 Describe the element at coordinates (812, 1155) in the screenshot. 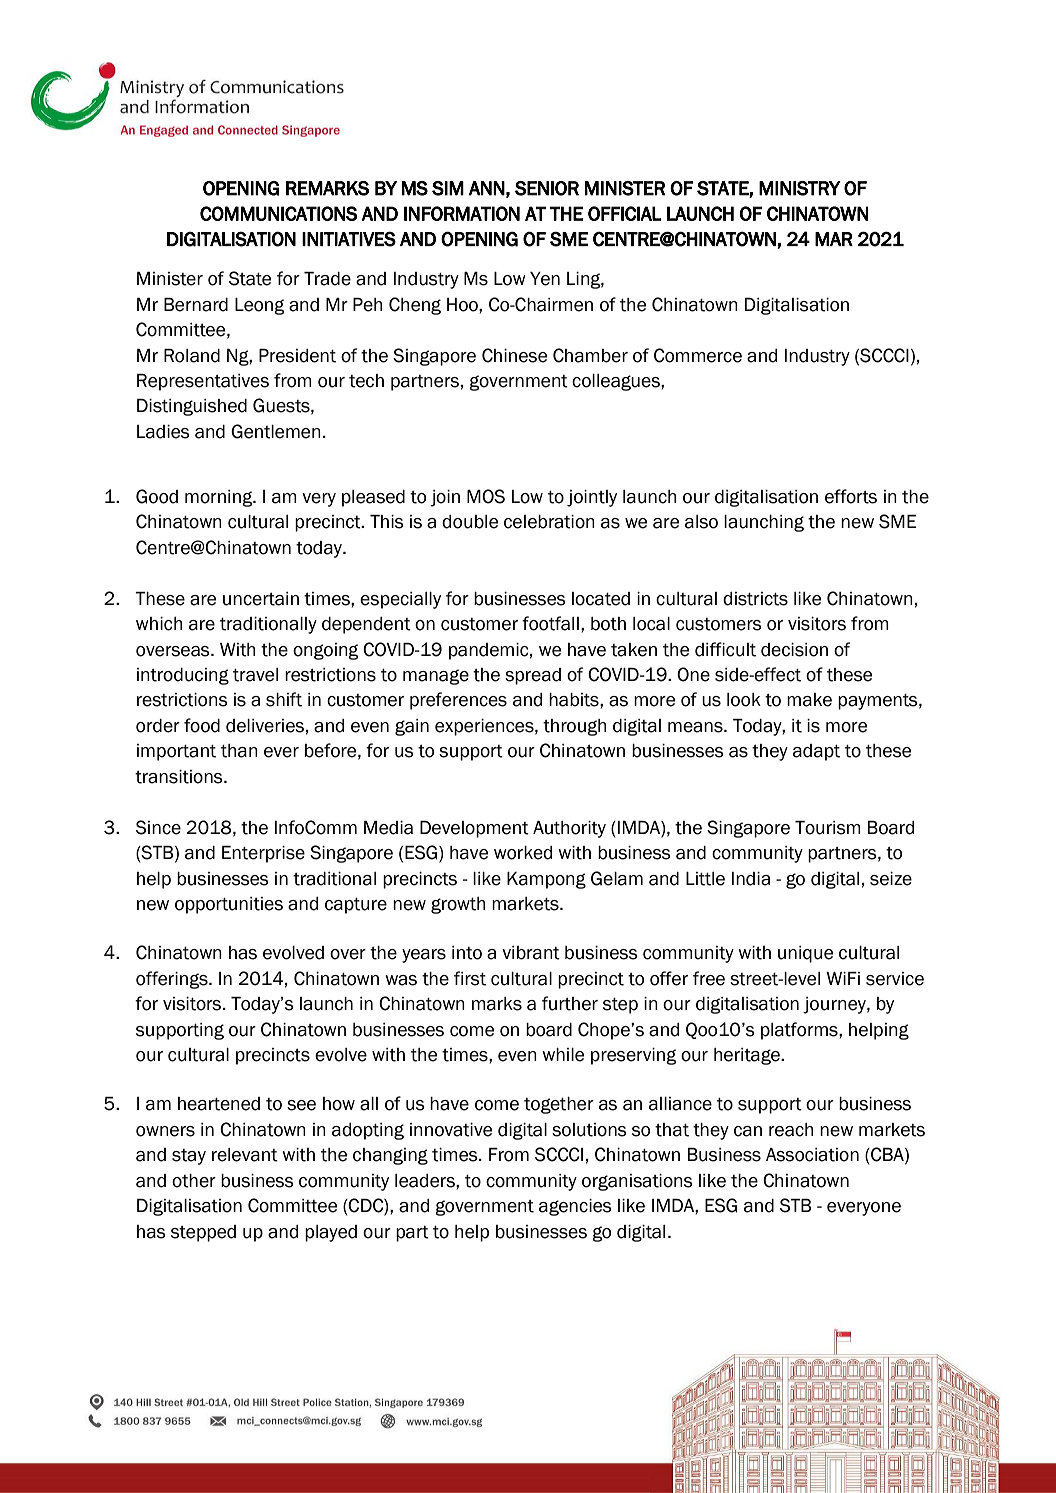

I see `Association` at that location.
